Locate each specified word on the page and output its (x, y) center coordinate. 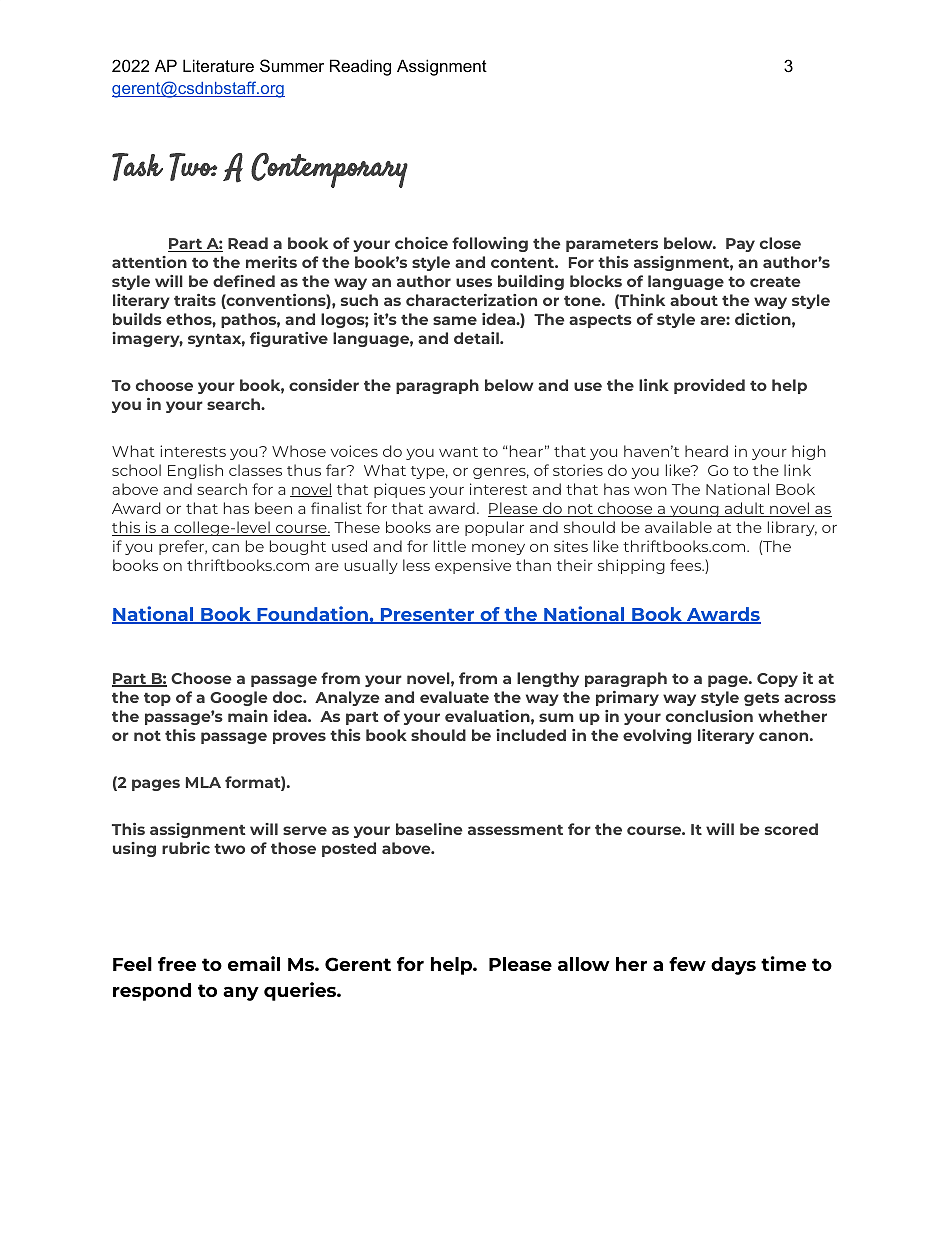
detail (477, 338)
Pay (740, 245)
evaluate (454, 697)
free (177, 964)
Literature (218, 65)
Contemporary (329, 170)
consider (324, 385)
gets (761, 699)
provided (709, 386)
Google (239, 698)
